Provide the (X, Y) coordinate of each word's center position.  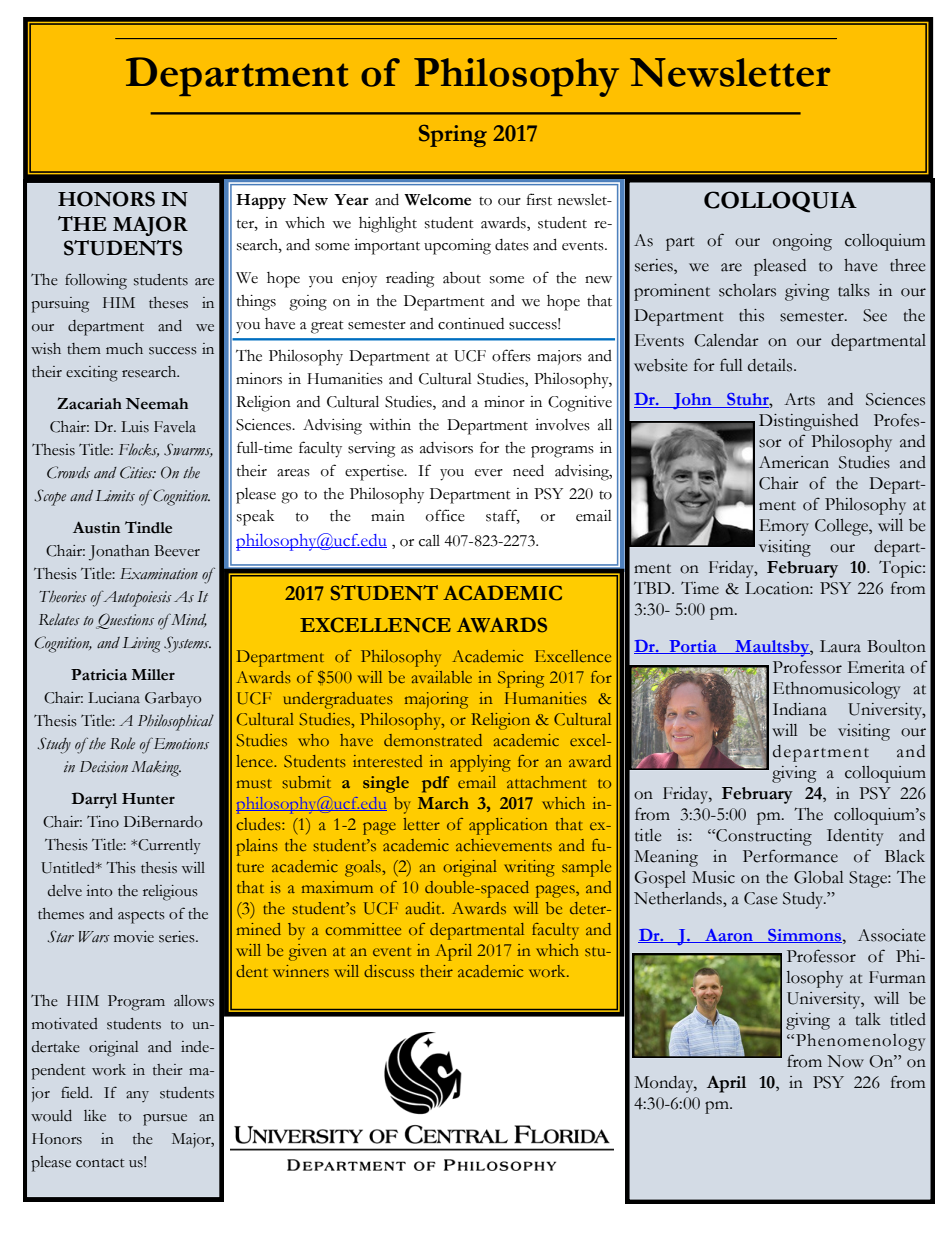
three (907, 265)
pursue (165, 1120)
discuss (389, 971)
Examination (159, 574)
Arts (799, 399)
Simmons (804, 936)
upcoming (457, 247)
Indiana (800, 709)
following (96, 281)
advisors (446, 448)
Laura (840, 646)
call (429, 540)
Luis (135, 427)
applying (480, 763)
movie (134, 937)
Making (156, 769)
